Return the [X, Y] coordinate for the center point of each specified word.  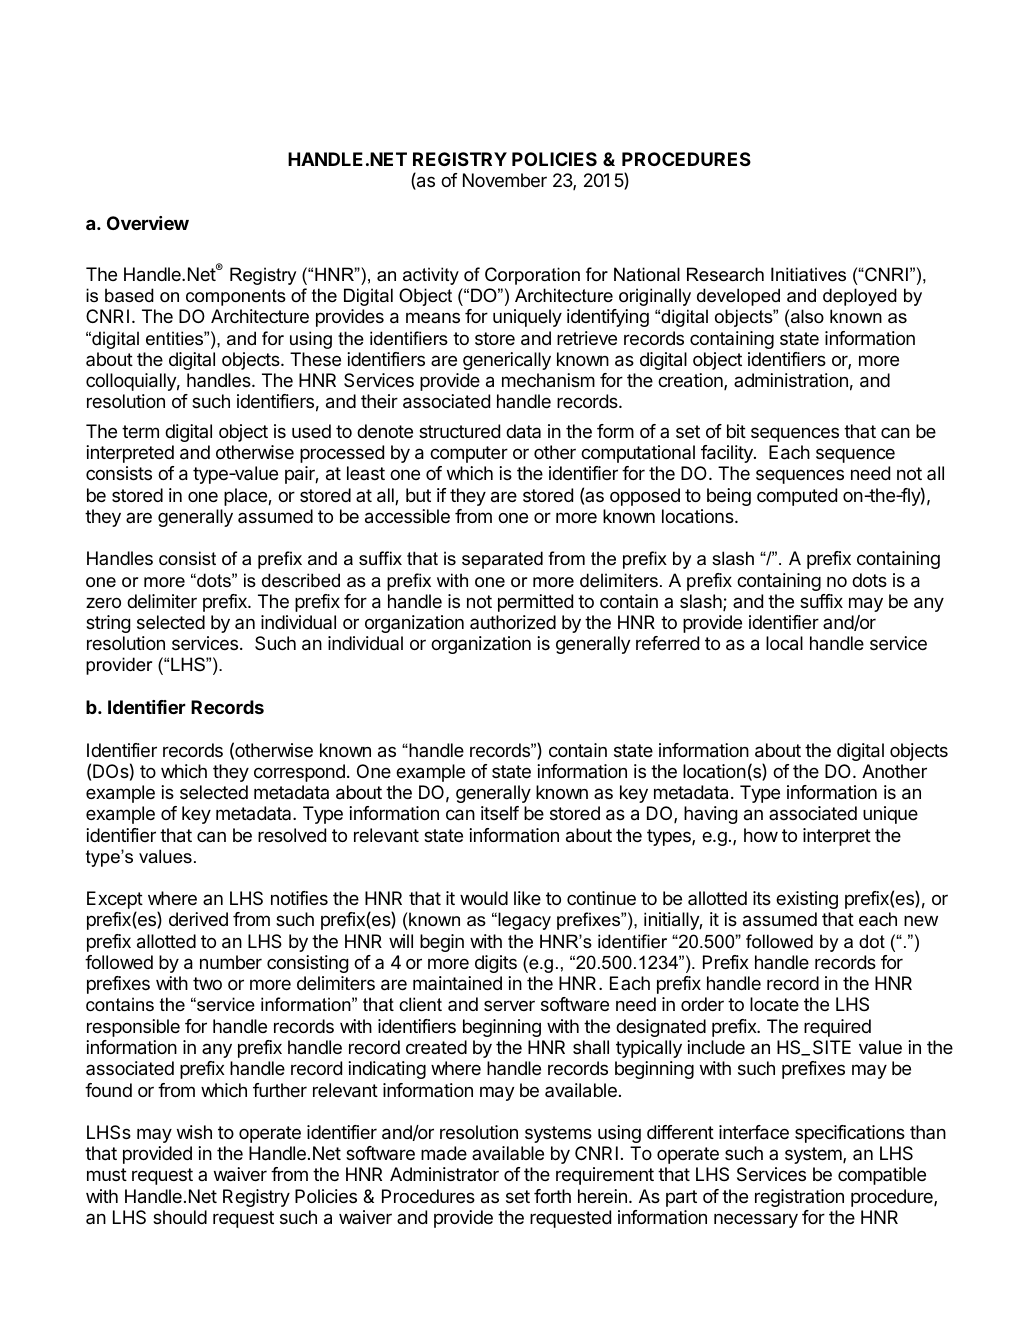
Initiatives [808, 274]
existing [807, 900]
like [527, 898]
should [180, 1217]
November [505, 180]
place [246, 497]
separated [502, 560]
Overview [148, 223]
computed [797, 497]
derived [198, 919]
